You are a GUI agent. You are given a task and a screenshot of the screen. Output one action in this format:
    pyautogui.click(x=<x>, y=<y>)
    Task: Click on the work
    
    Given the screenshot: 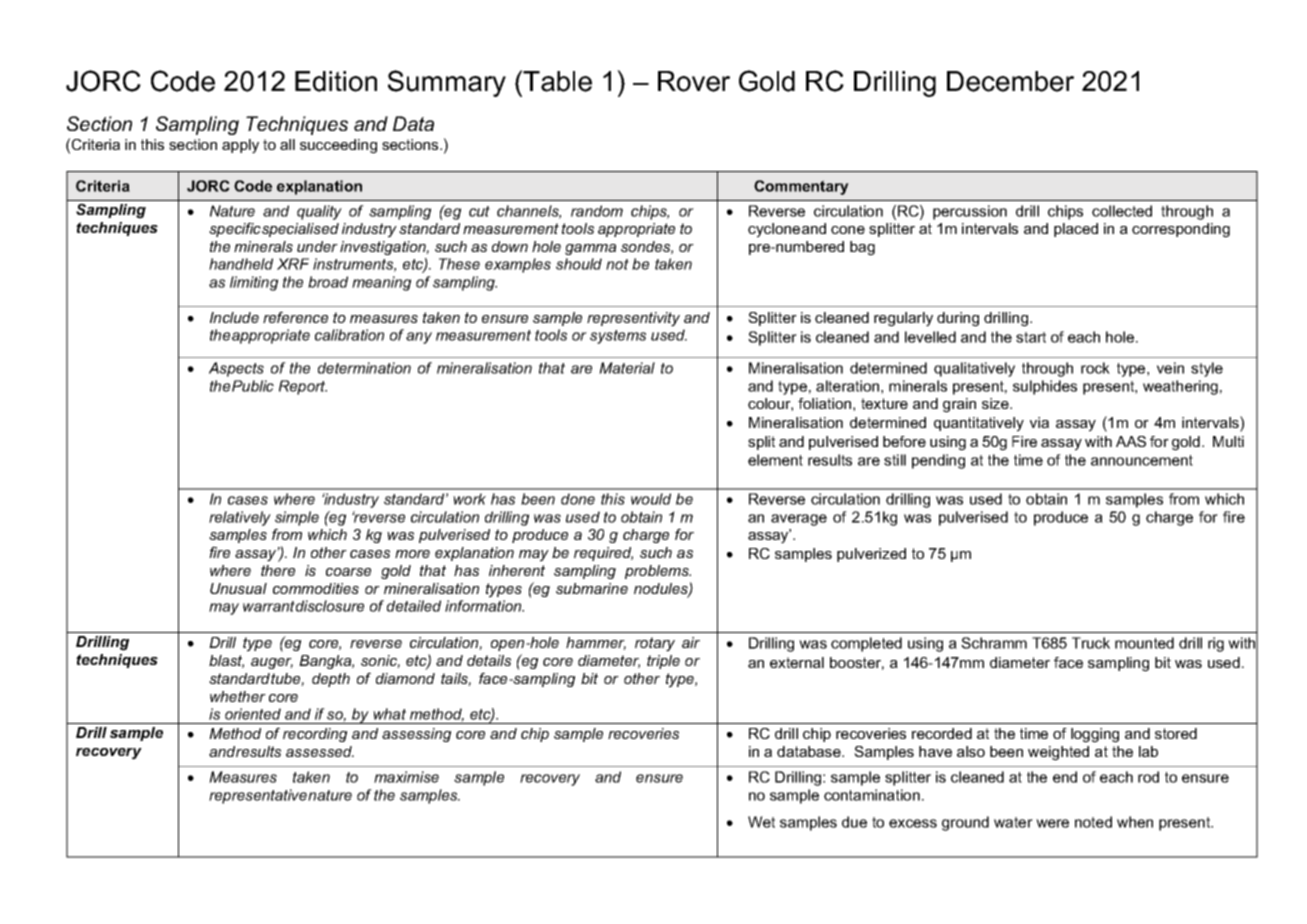 What is the action you would take?
    pyautogui.click(x=469, y=499)
